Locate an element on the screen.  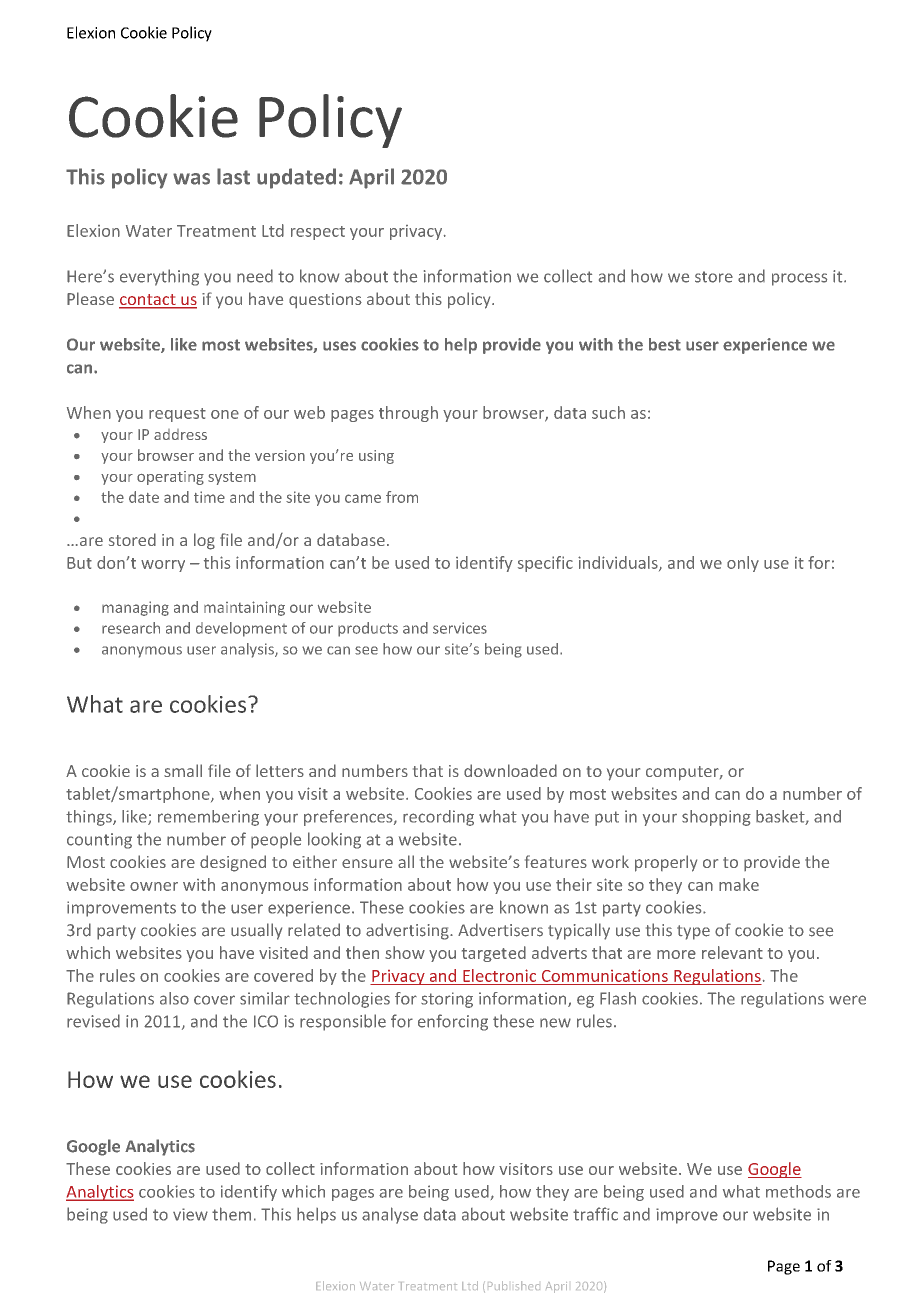
shopping is located at coordinates (716, 818).
